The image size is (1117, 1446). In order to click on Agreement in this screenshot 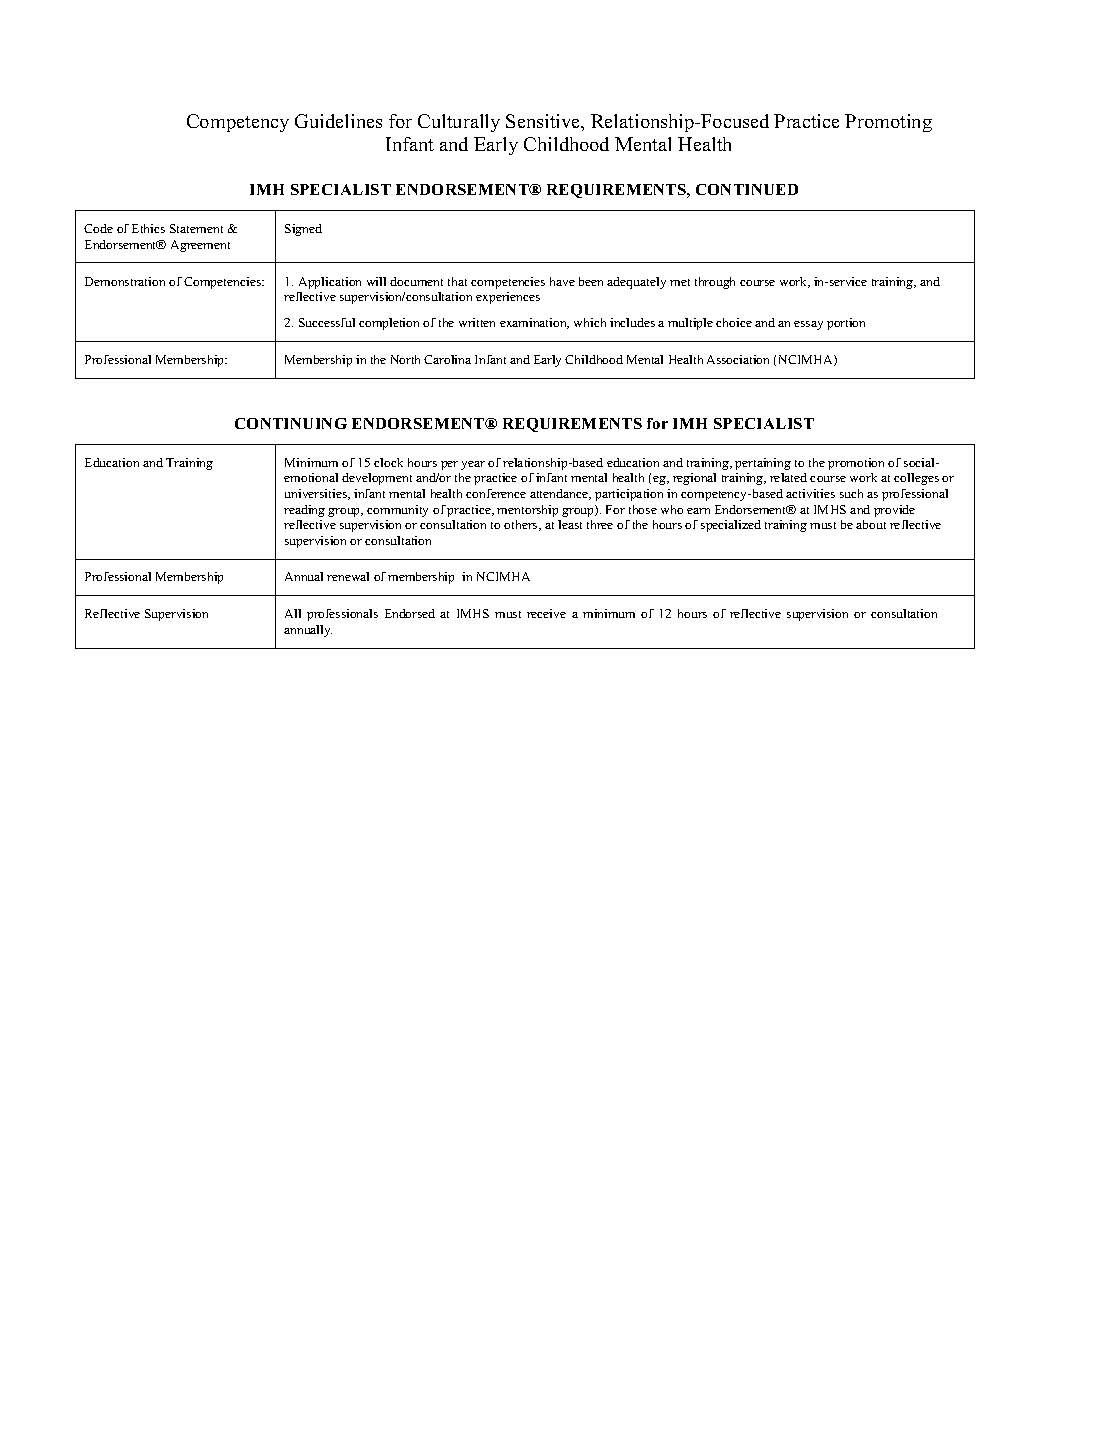, I will do `click(200, 246)`.
